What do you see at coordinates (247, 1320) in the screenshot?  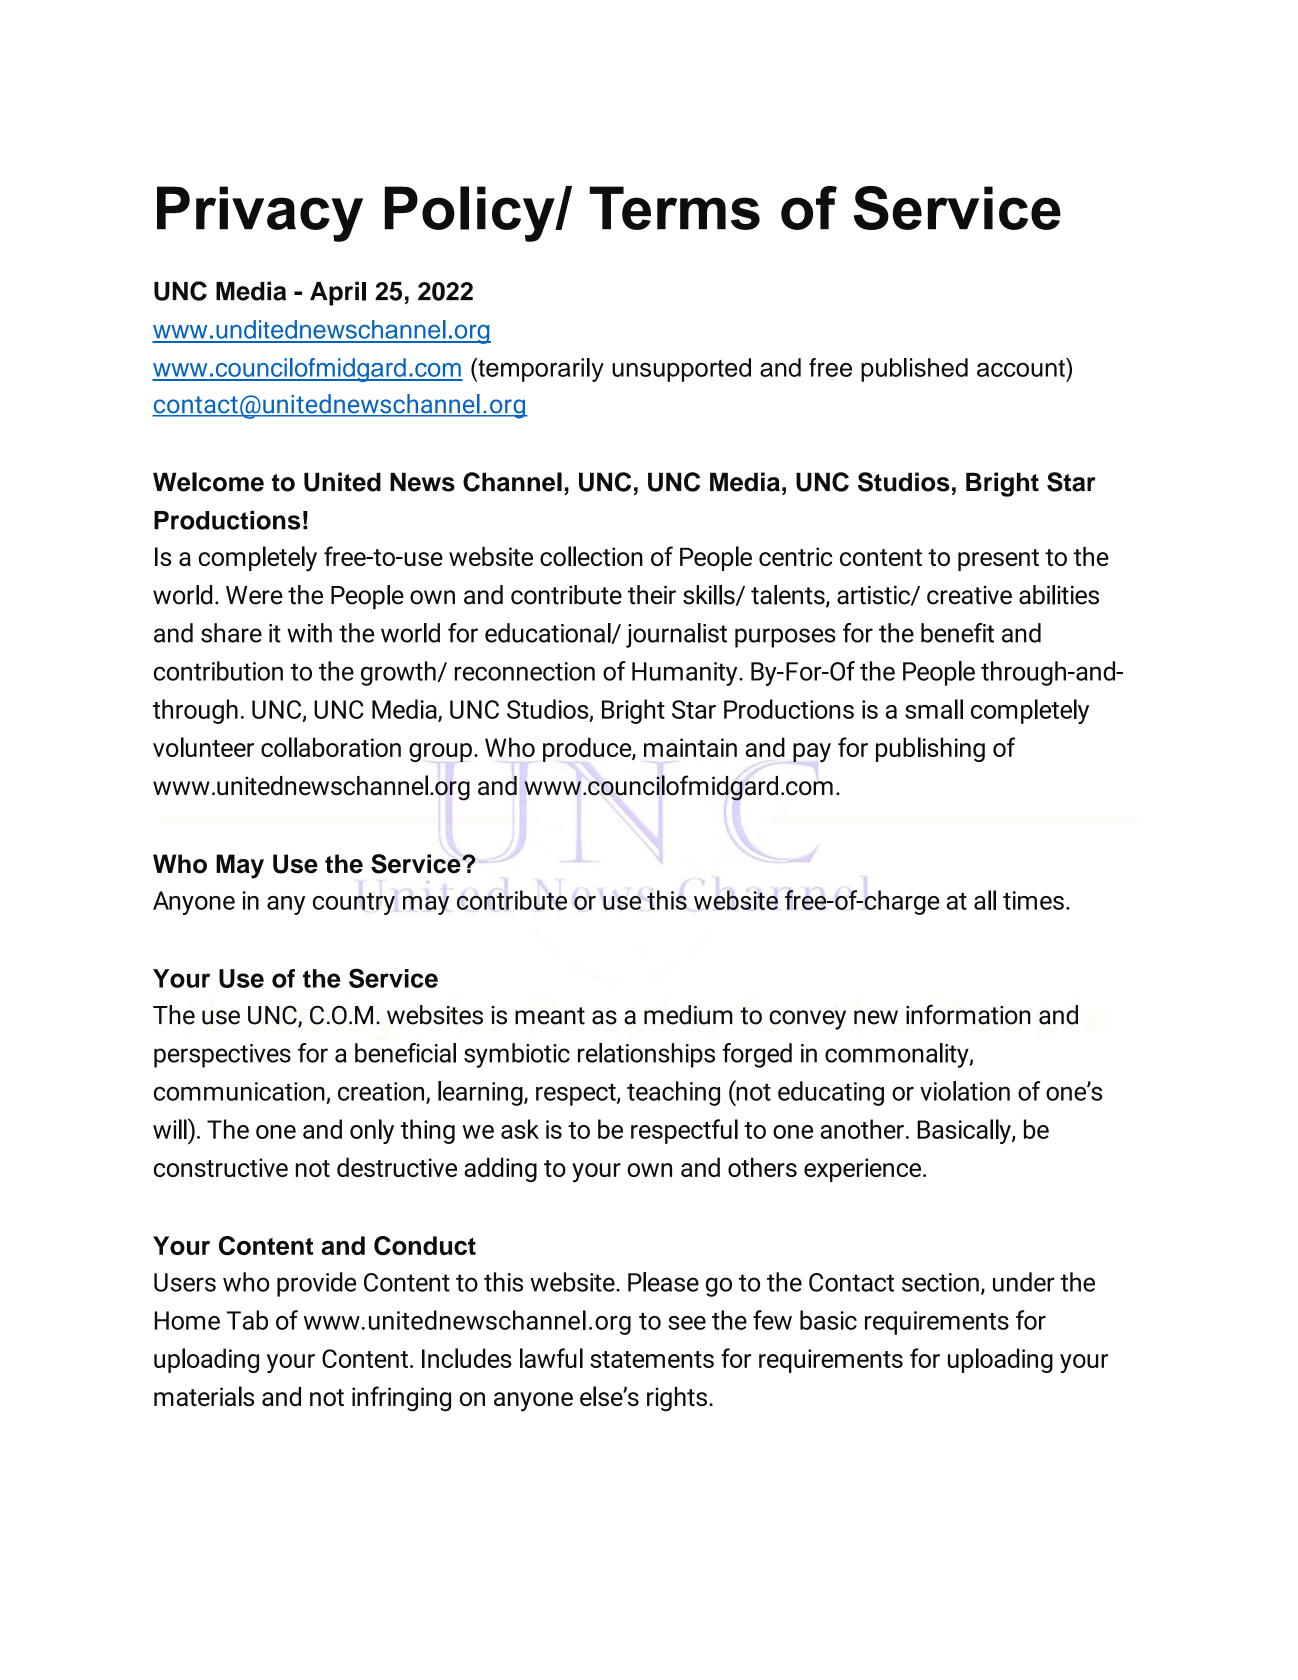 I see `Tab` at bounding box center [247, 1320].
